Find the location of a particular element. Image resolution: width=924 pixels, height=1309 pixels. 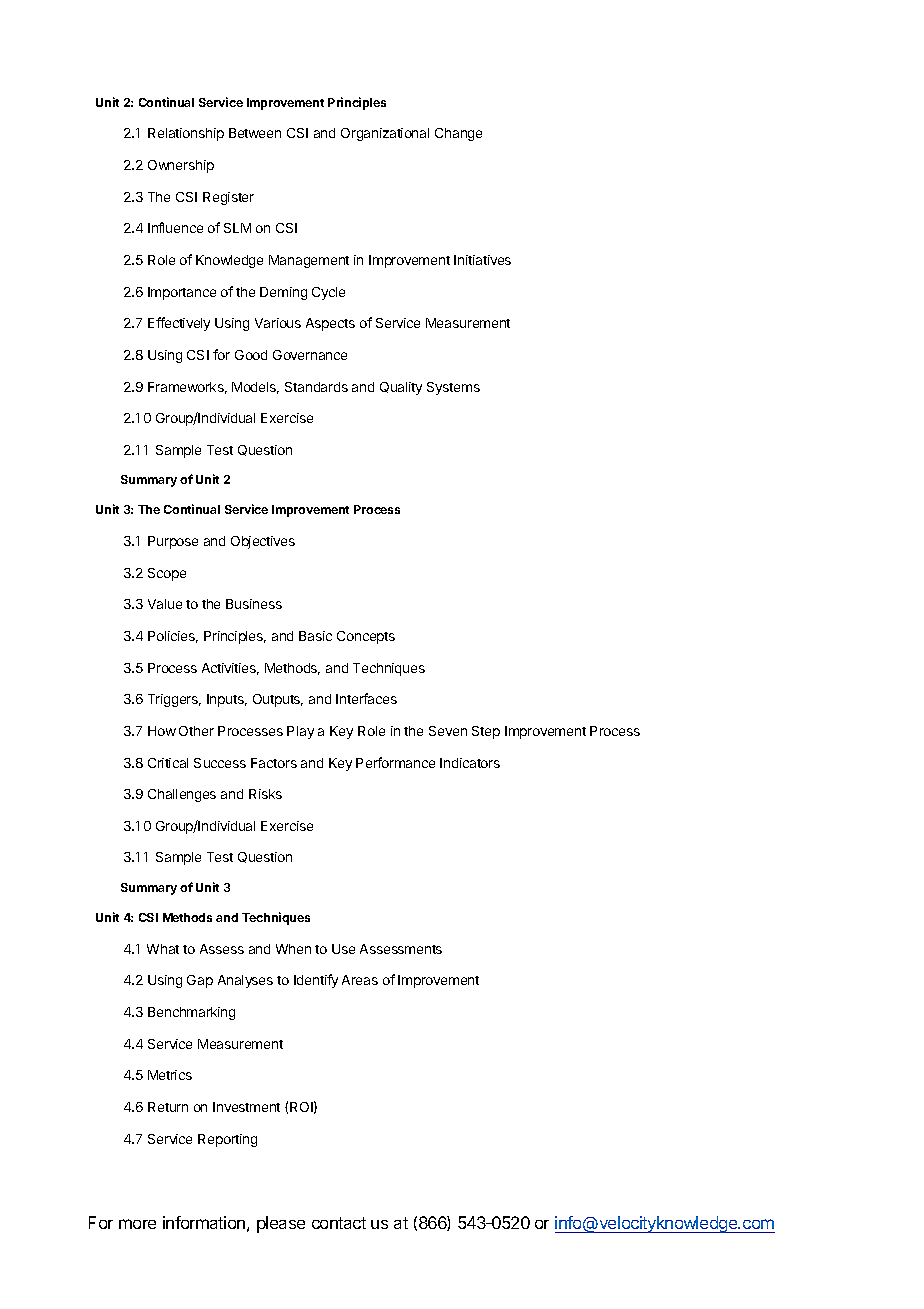

Between is located at coordinates (255, 133).
